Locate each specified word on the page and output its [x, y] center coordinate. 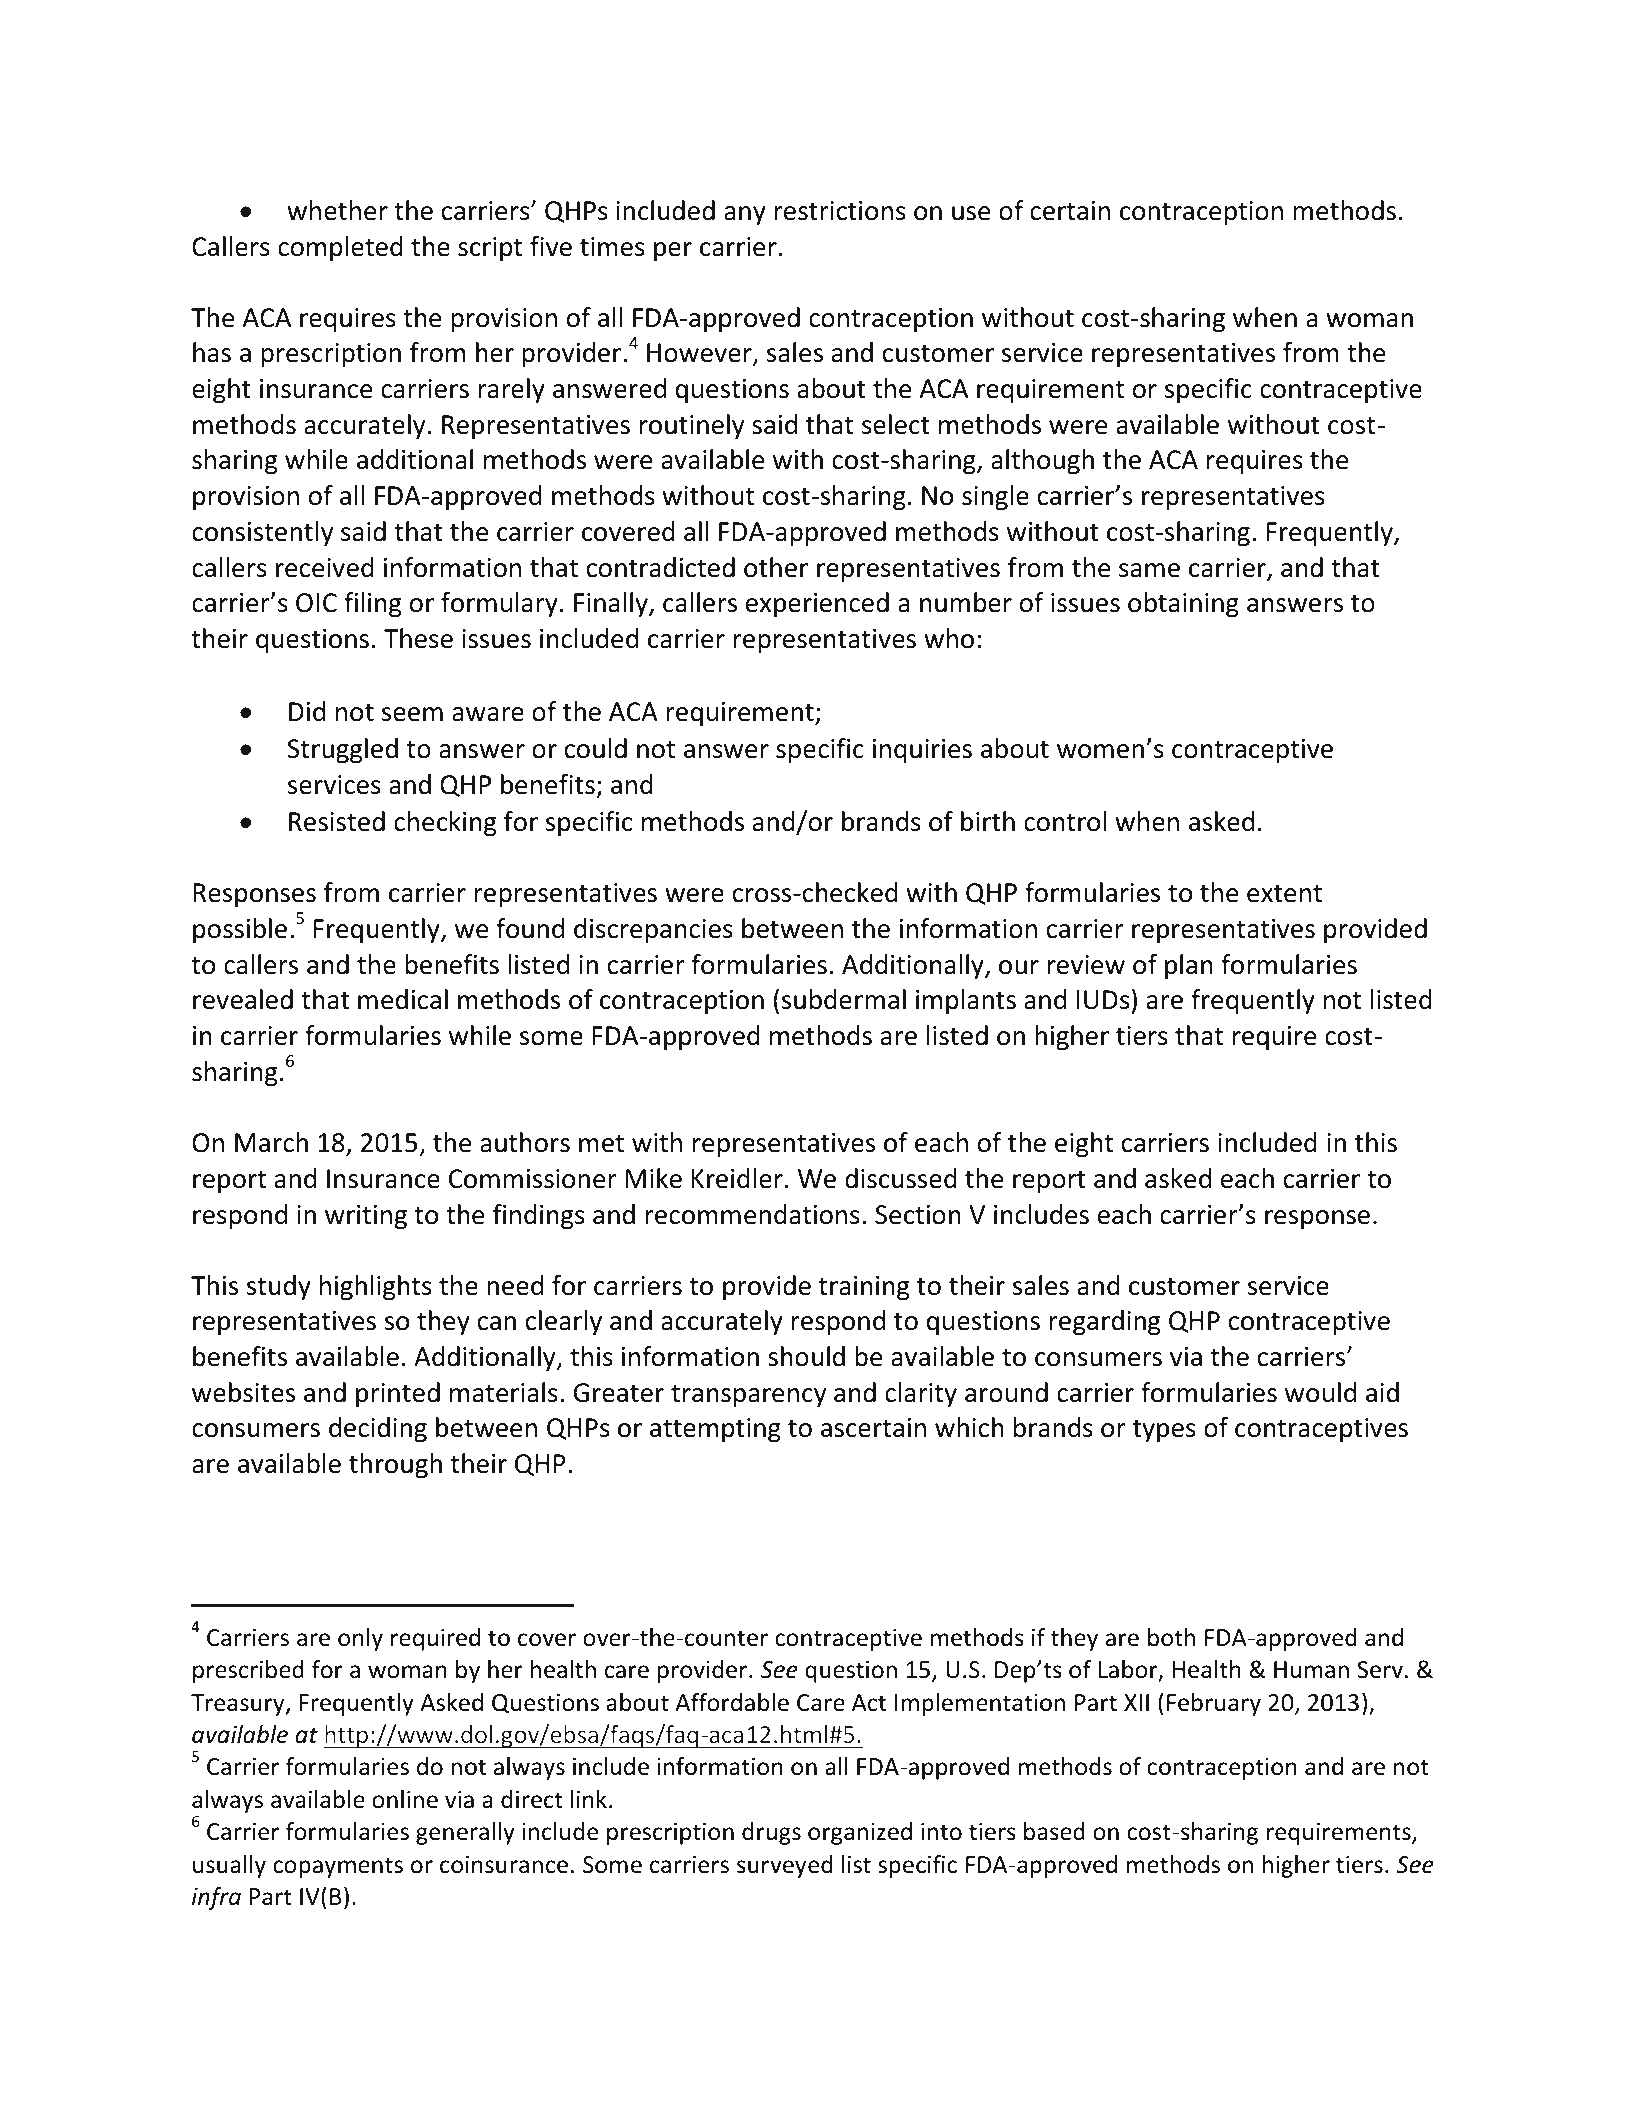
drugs [771, 1833]
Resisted [337, 821]
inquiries [922, 751]
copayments [338, 1867]
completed [340, 249]
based [1054, 1831]
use [971, 213]
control [1065, 821]
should [806, 1356]
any [745, 216]
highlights [376, 1288]
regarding [1104, 1323]
